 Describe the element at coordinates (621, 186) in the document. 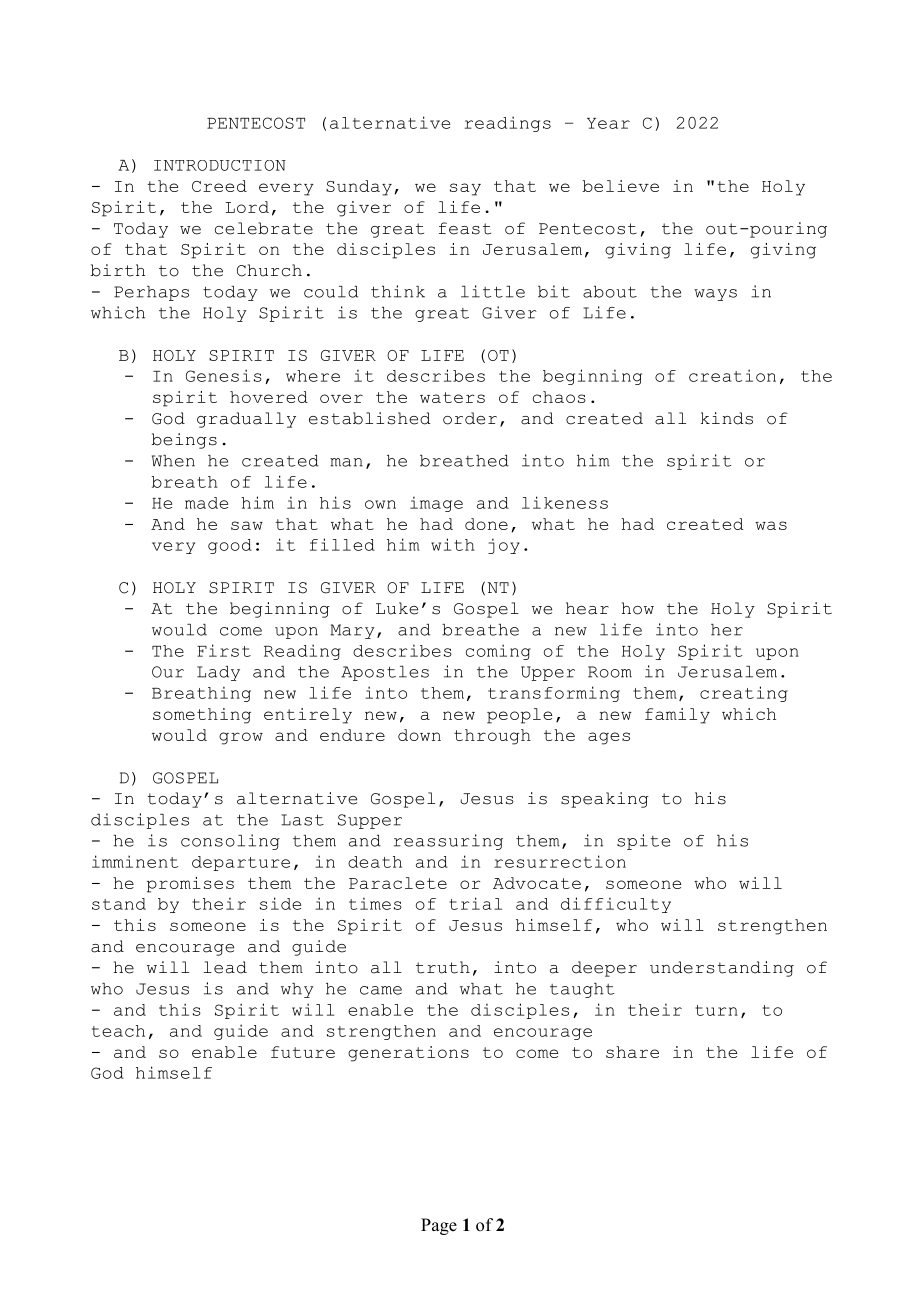

I see `believe` at that location.
